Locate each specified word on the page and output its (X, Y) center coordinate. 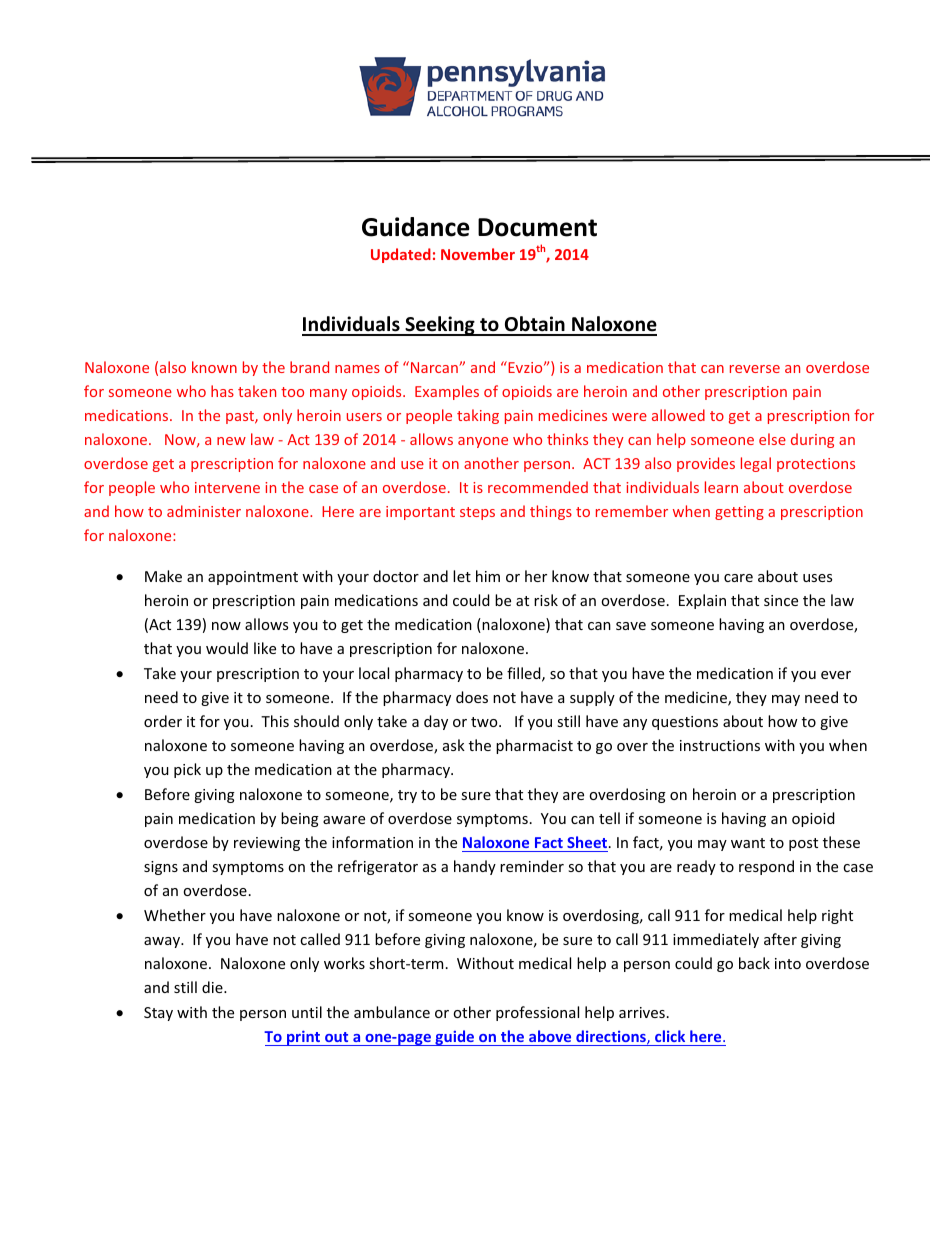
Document (537, 227)
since (781, 600)
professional (537, 1013)
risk (546, 600)
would (227, 648)
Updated (401, 255)
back (754, 963)
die (213, 987)
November (478, 254)
